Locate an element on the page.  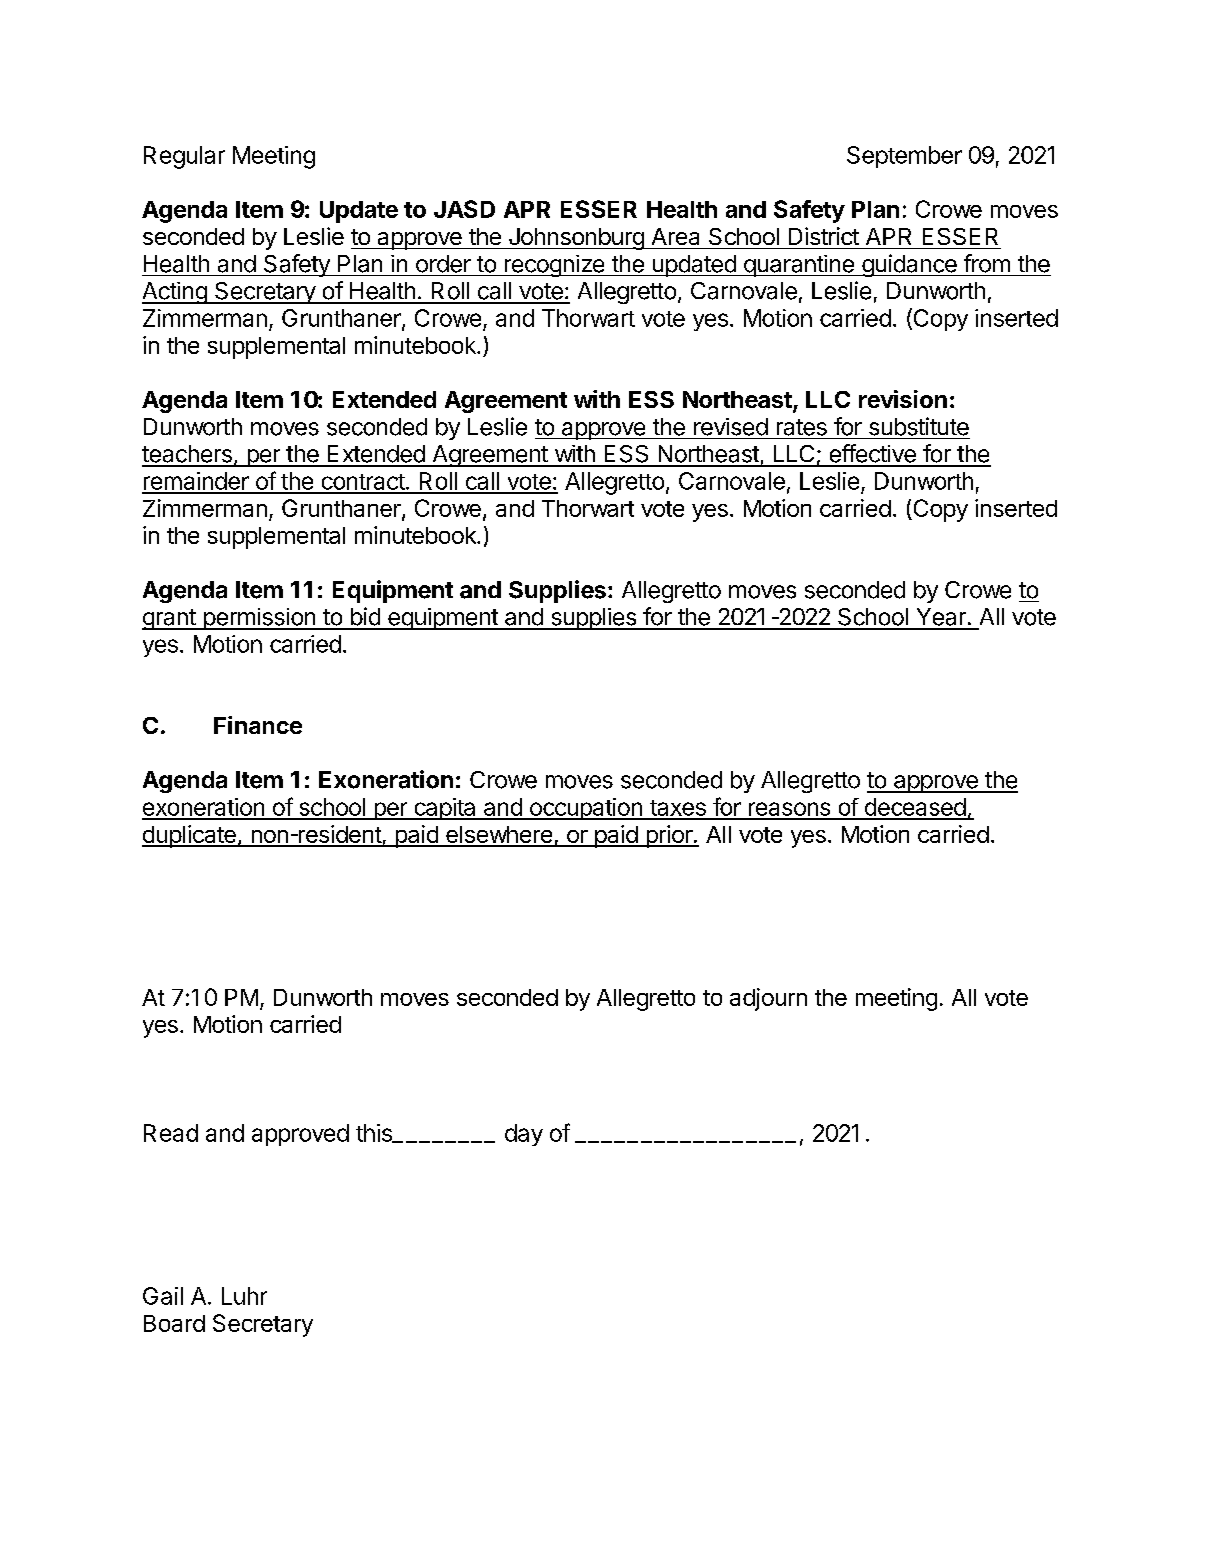
September is located at coordinates (904, 157).
